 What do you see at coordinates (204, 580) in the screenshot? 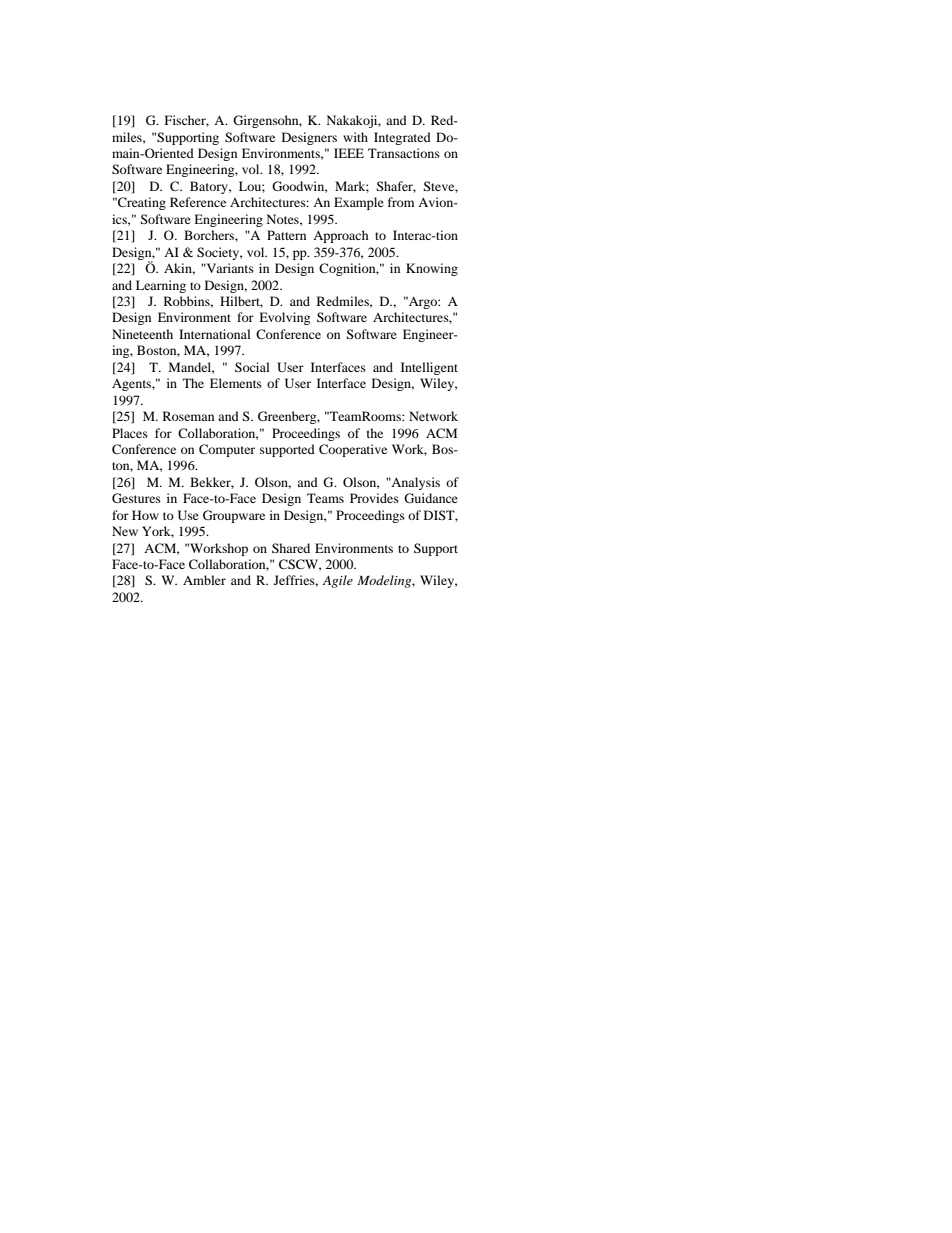
I see `Ambler` at bounding box center [204, 580].
